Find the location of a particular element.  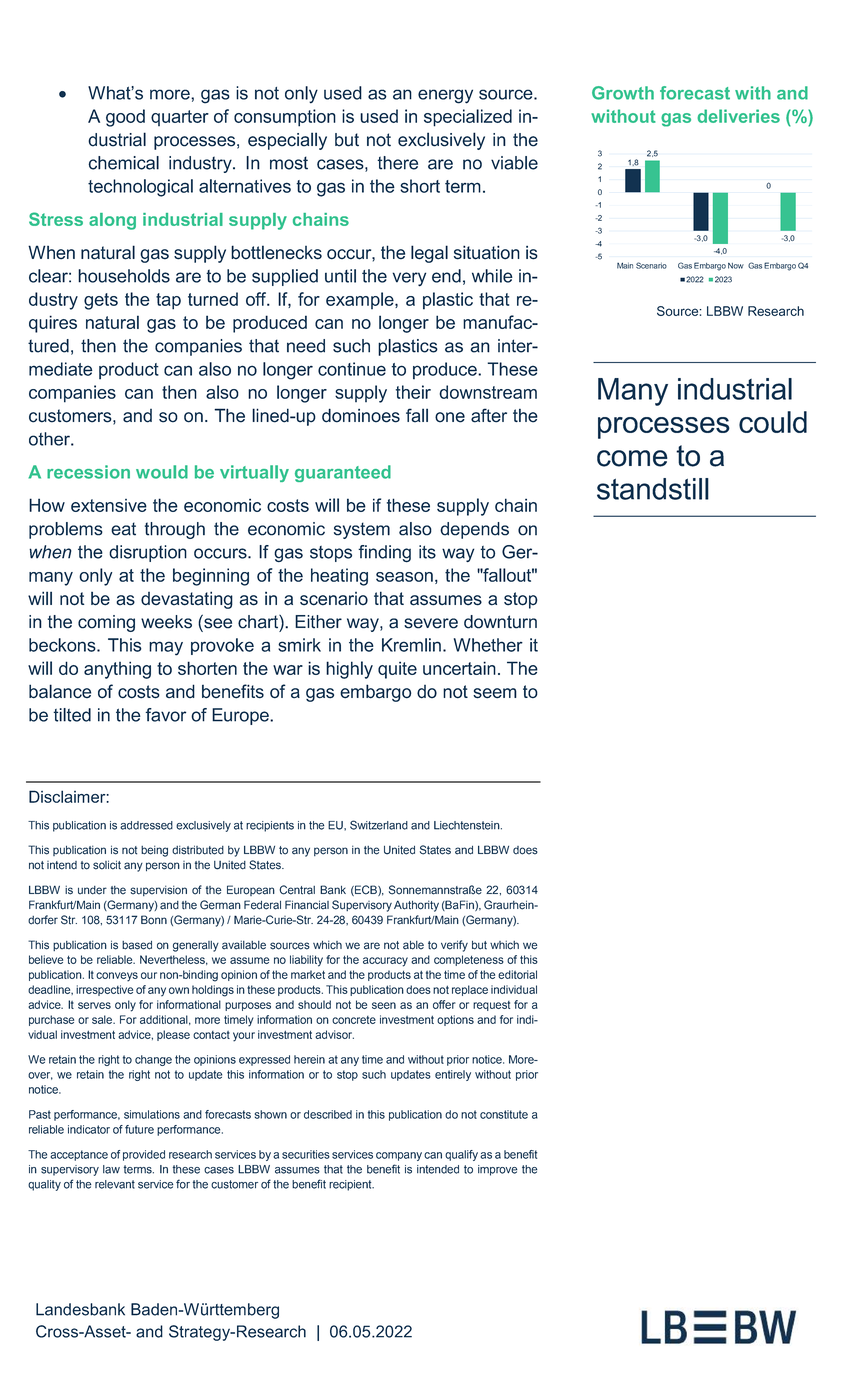

provided is located at coordinates (144, 1155).
